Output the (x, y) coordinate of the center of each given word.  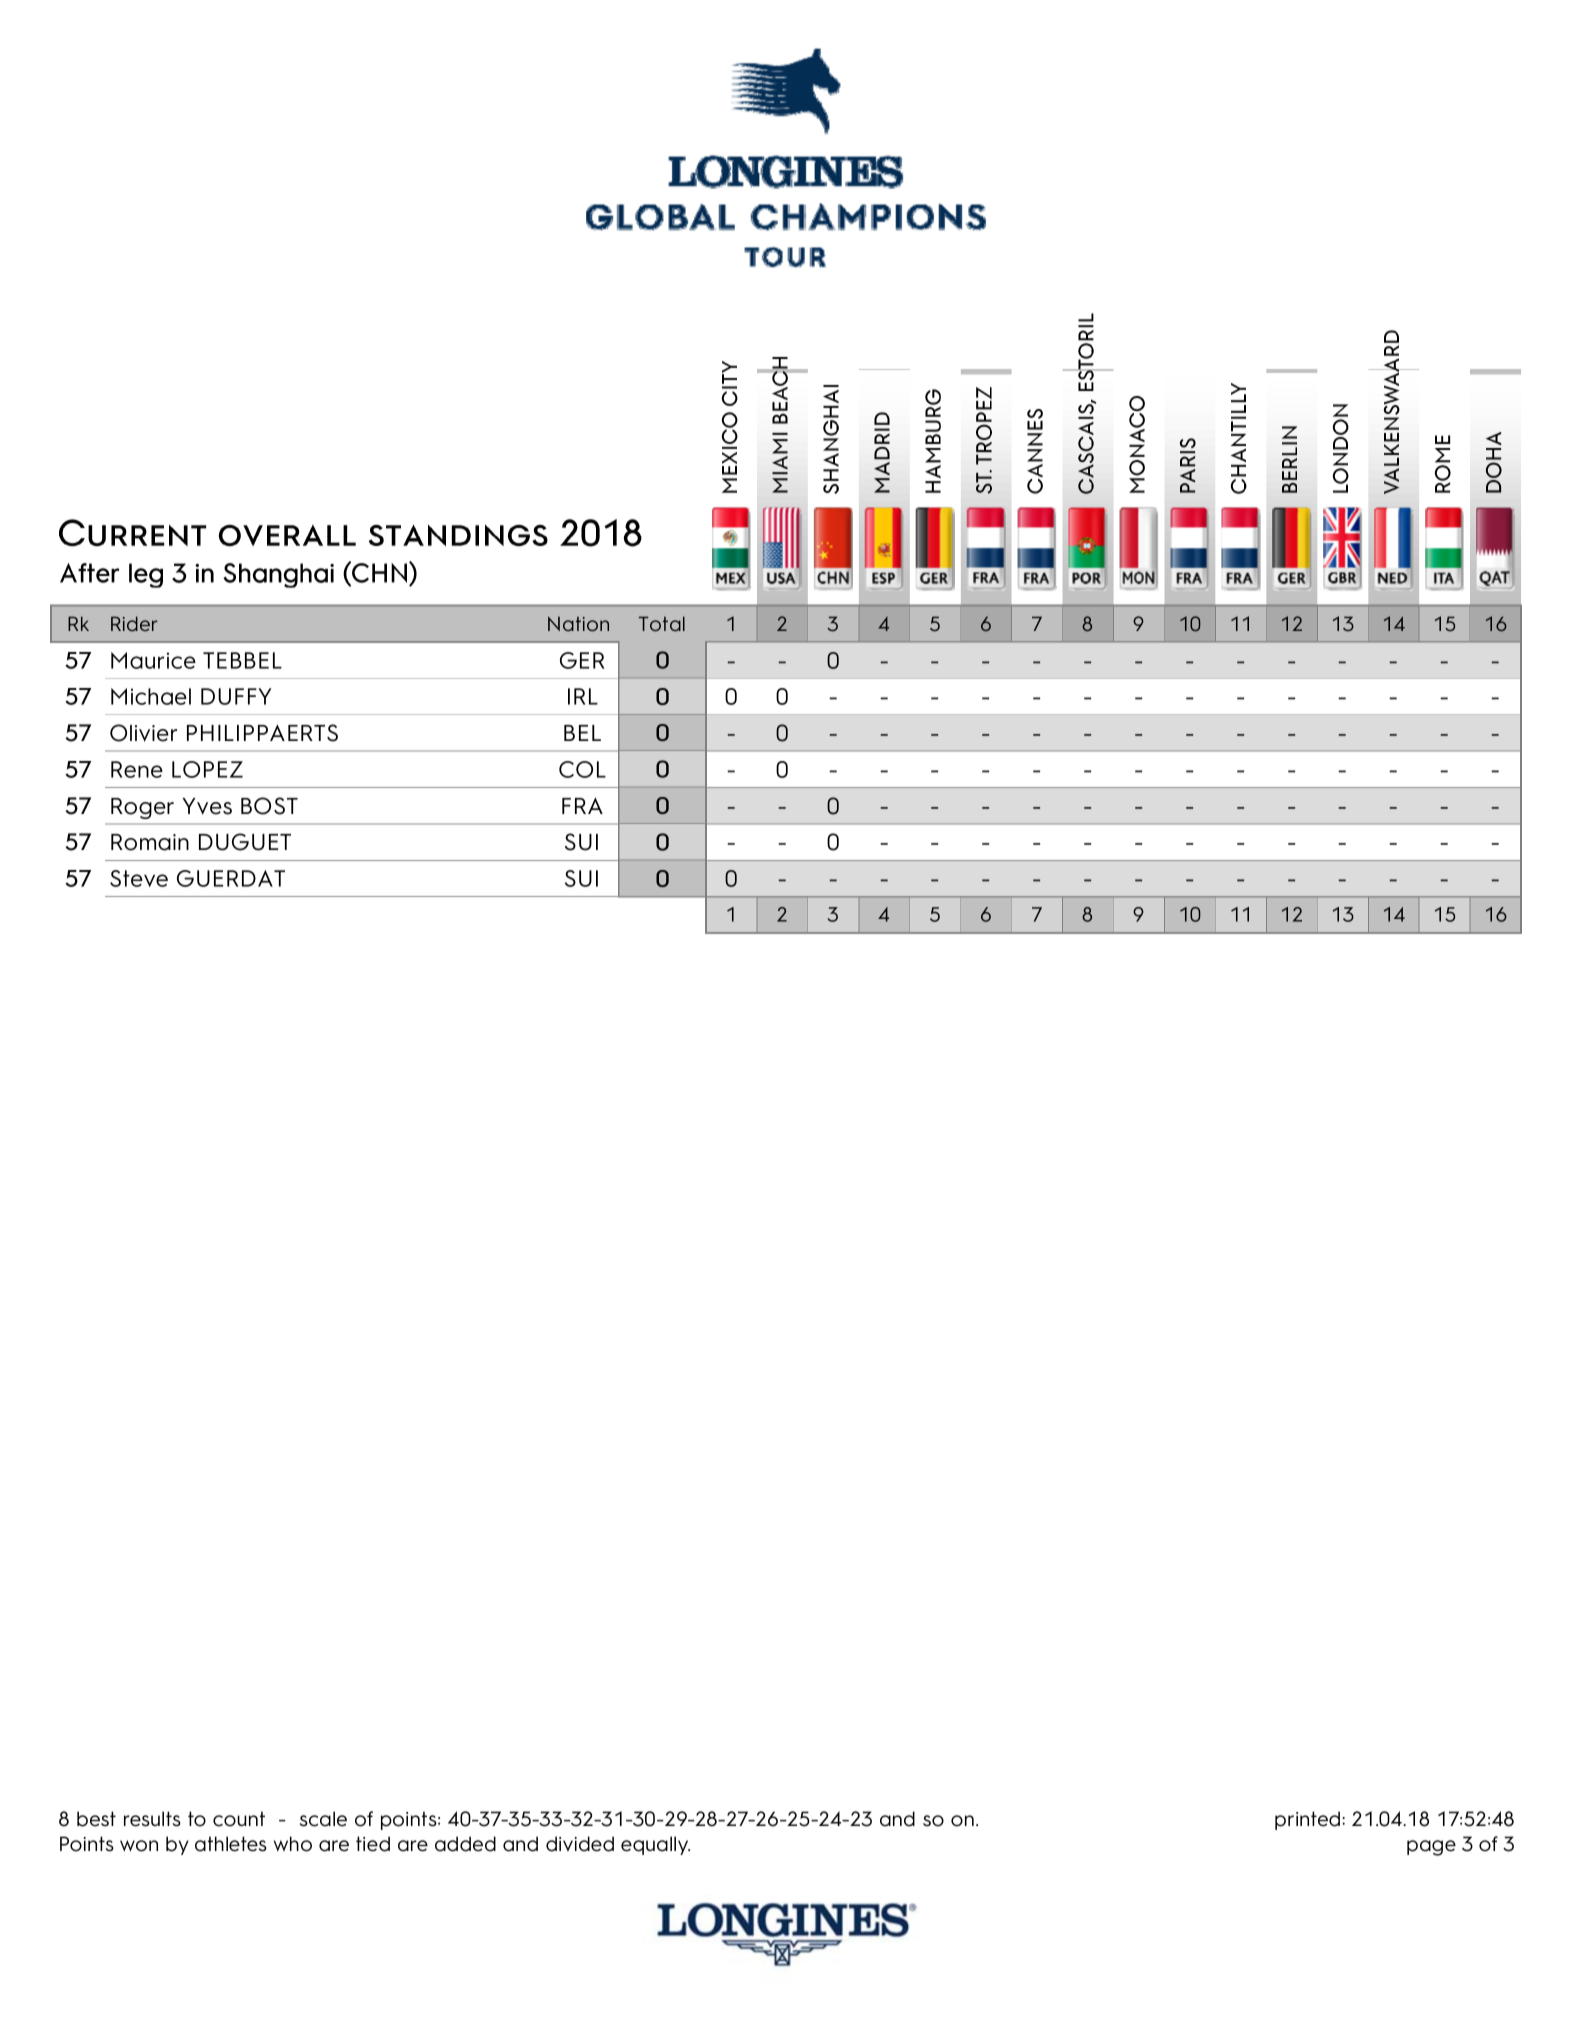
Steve (139, 878)
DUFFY (236, 696)
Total (662, 624)
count (239, 1819)
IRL (583, 696)
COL (582, 769)
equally (655, 1845)
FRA (582, 805)
